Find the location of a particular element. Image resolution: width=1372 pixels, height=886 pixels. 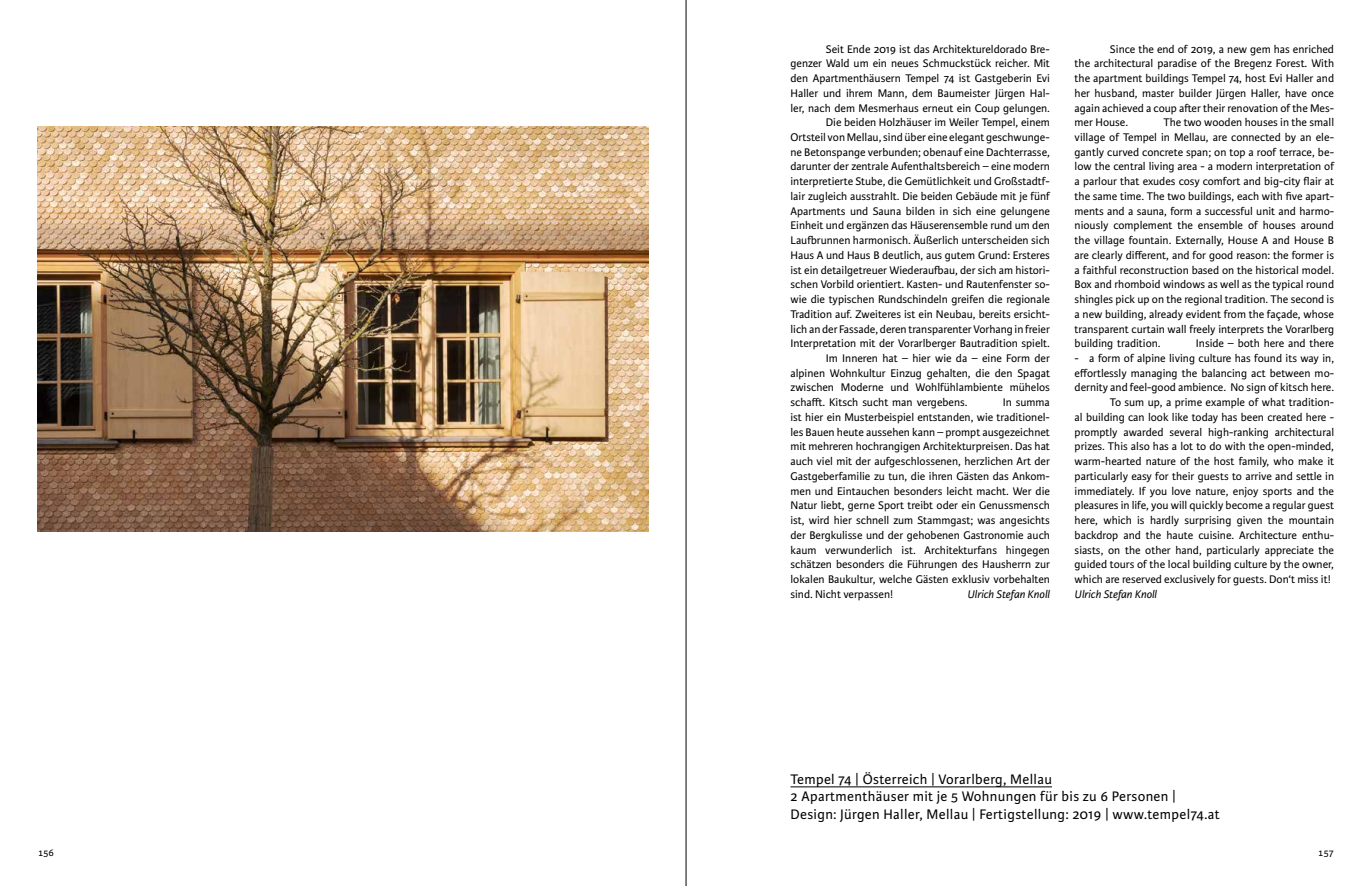

Forest is located at coordinates (1291, 63).
